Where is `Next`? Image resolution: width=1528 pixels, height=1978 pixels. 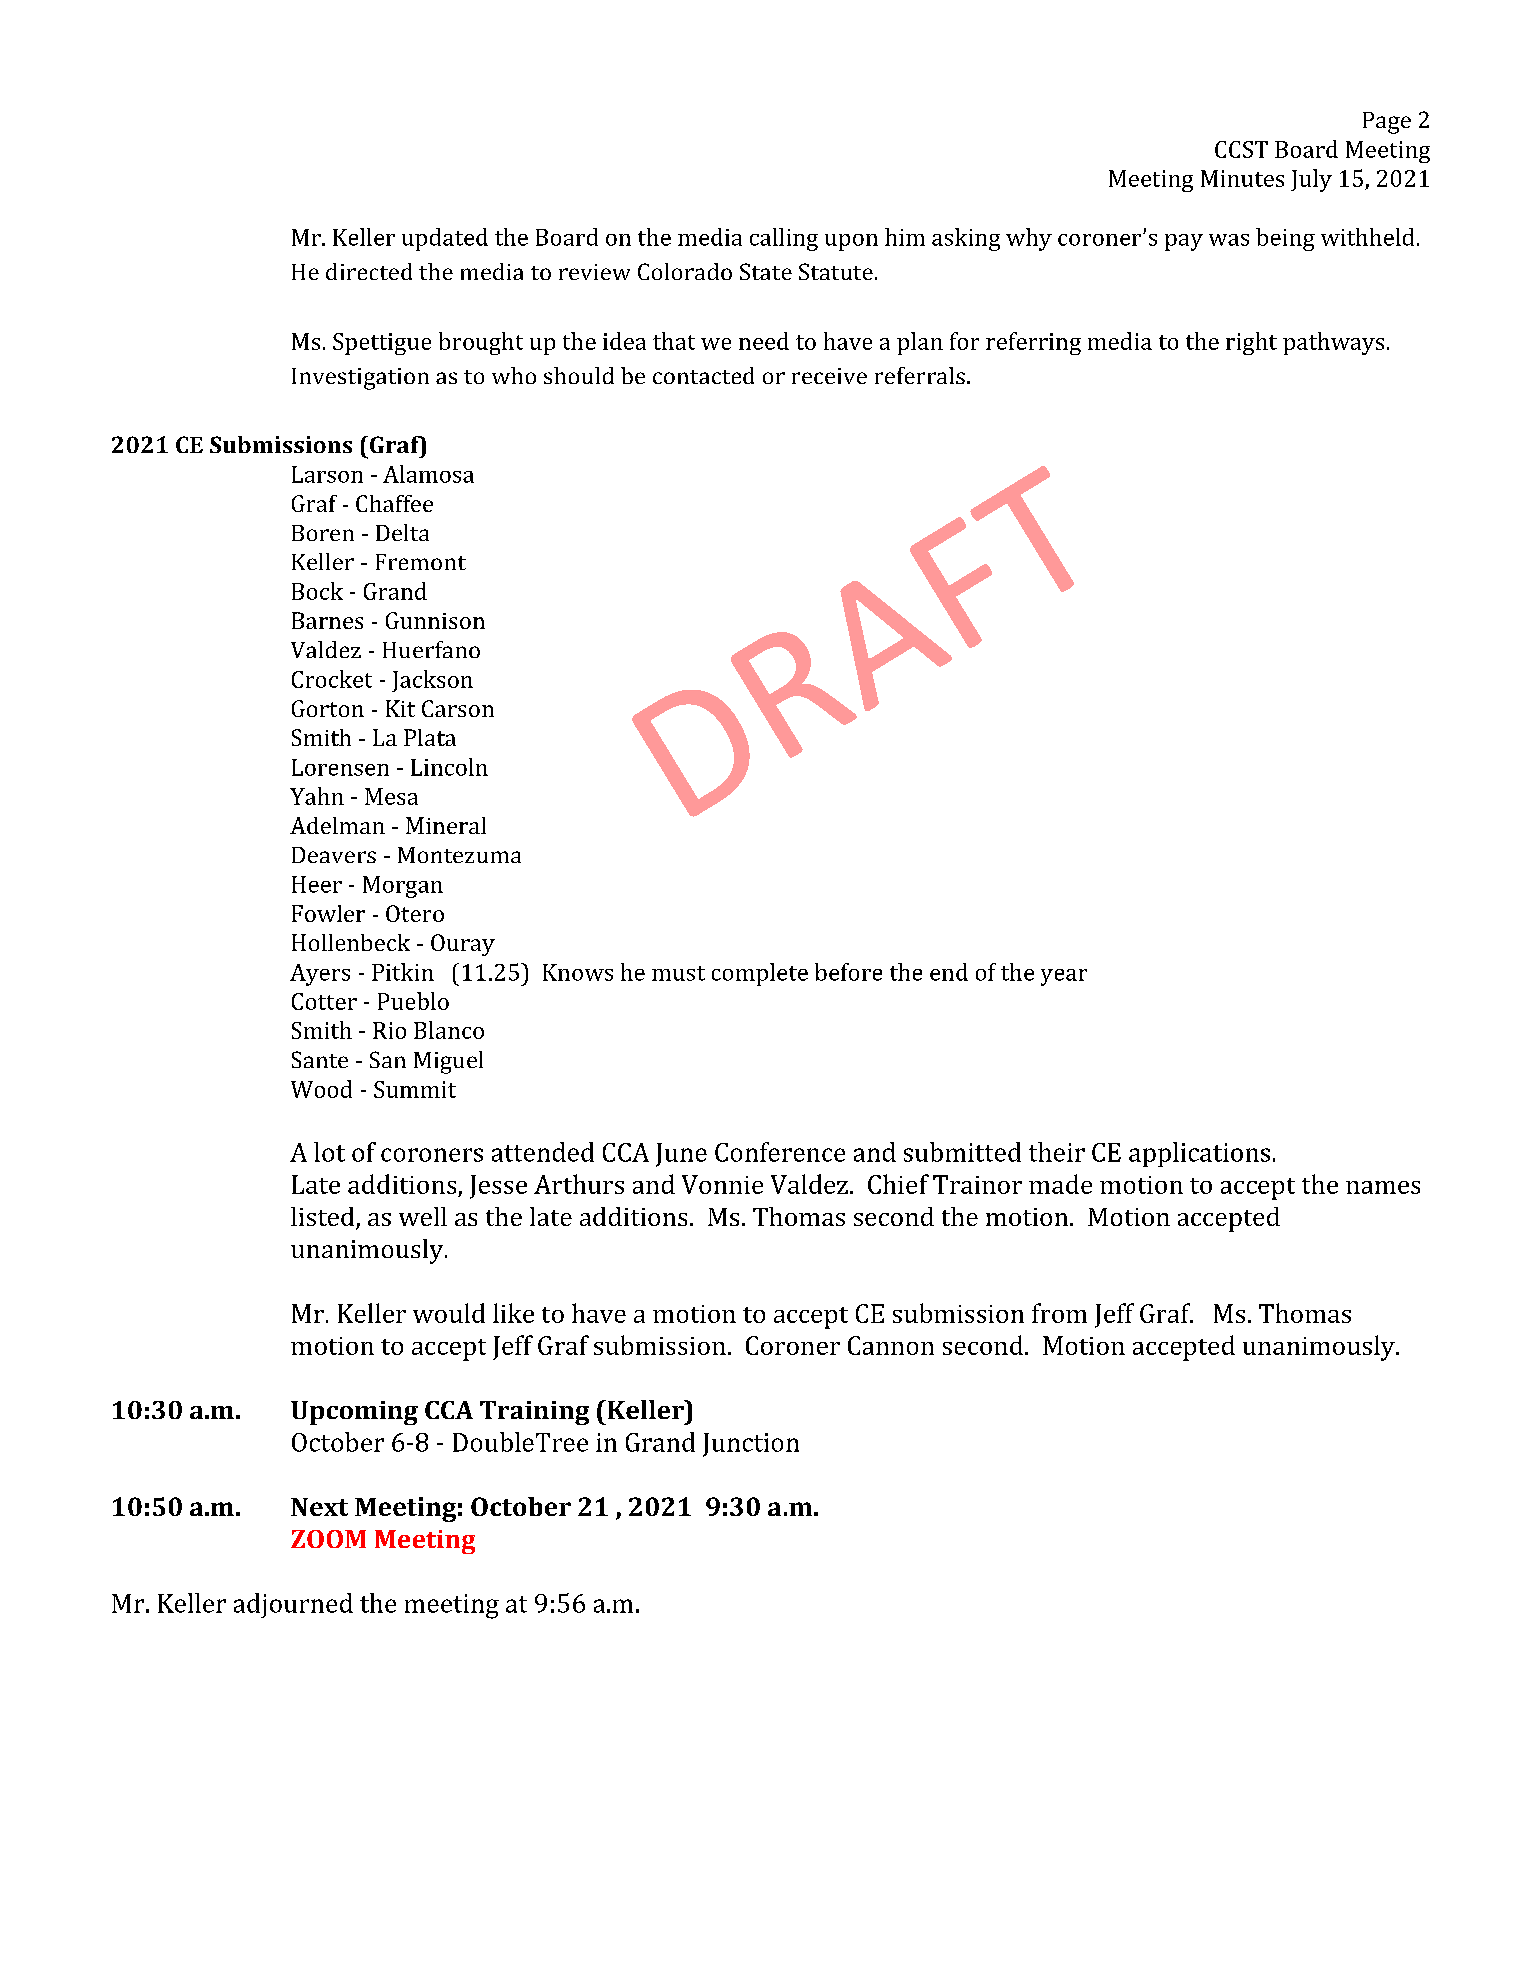 Next is located at coordinates (319, 1507).
